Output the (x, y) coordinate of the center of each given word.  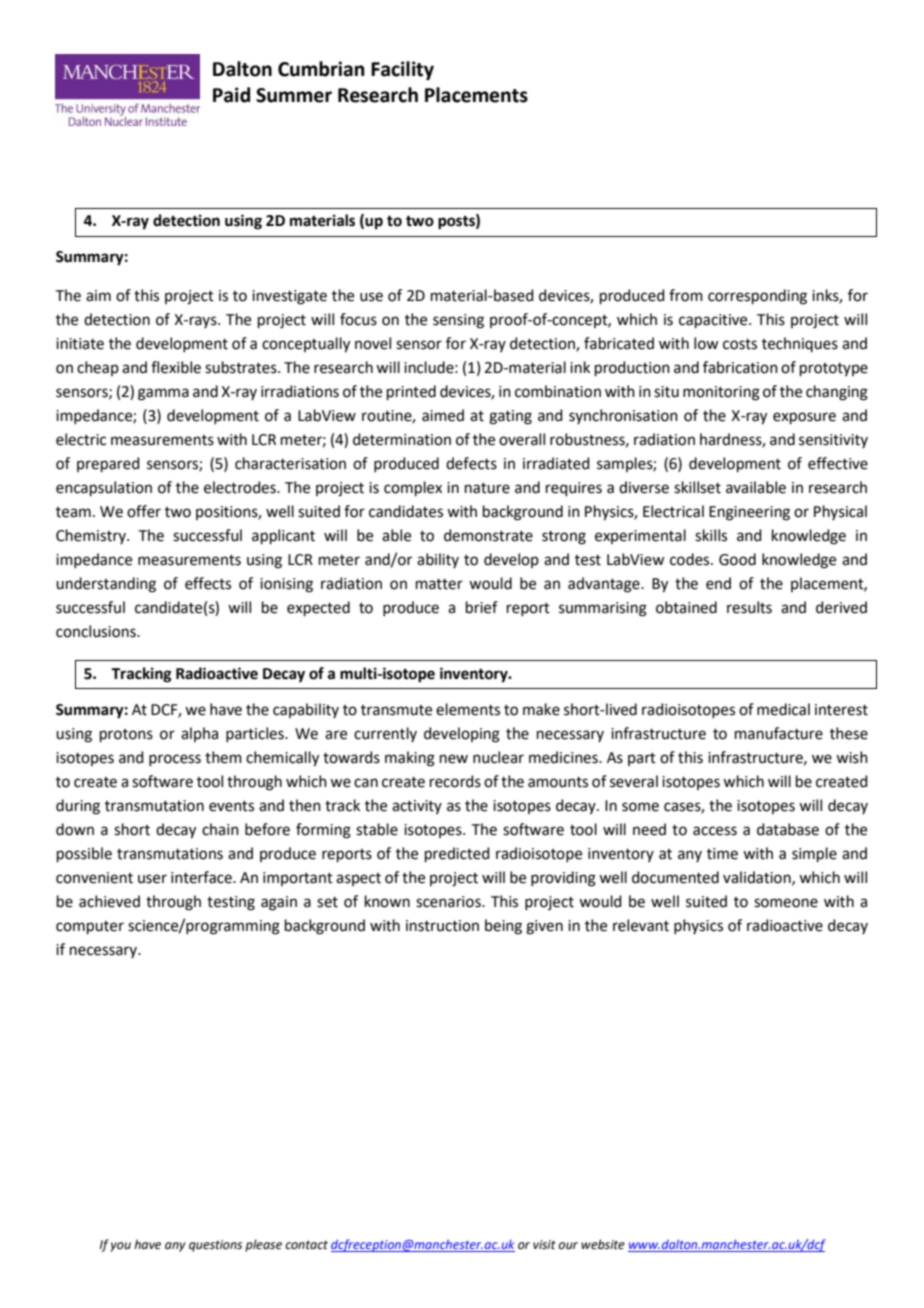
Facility (402, 70)
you (120, 1247)
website (603, 1244)
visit (544, 1244)
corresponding (757, 297)
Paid (231, 95)
